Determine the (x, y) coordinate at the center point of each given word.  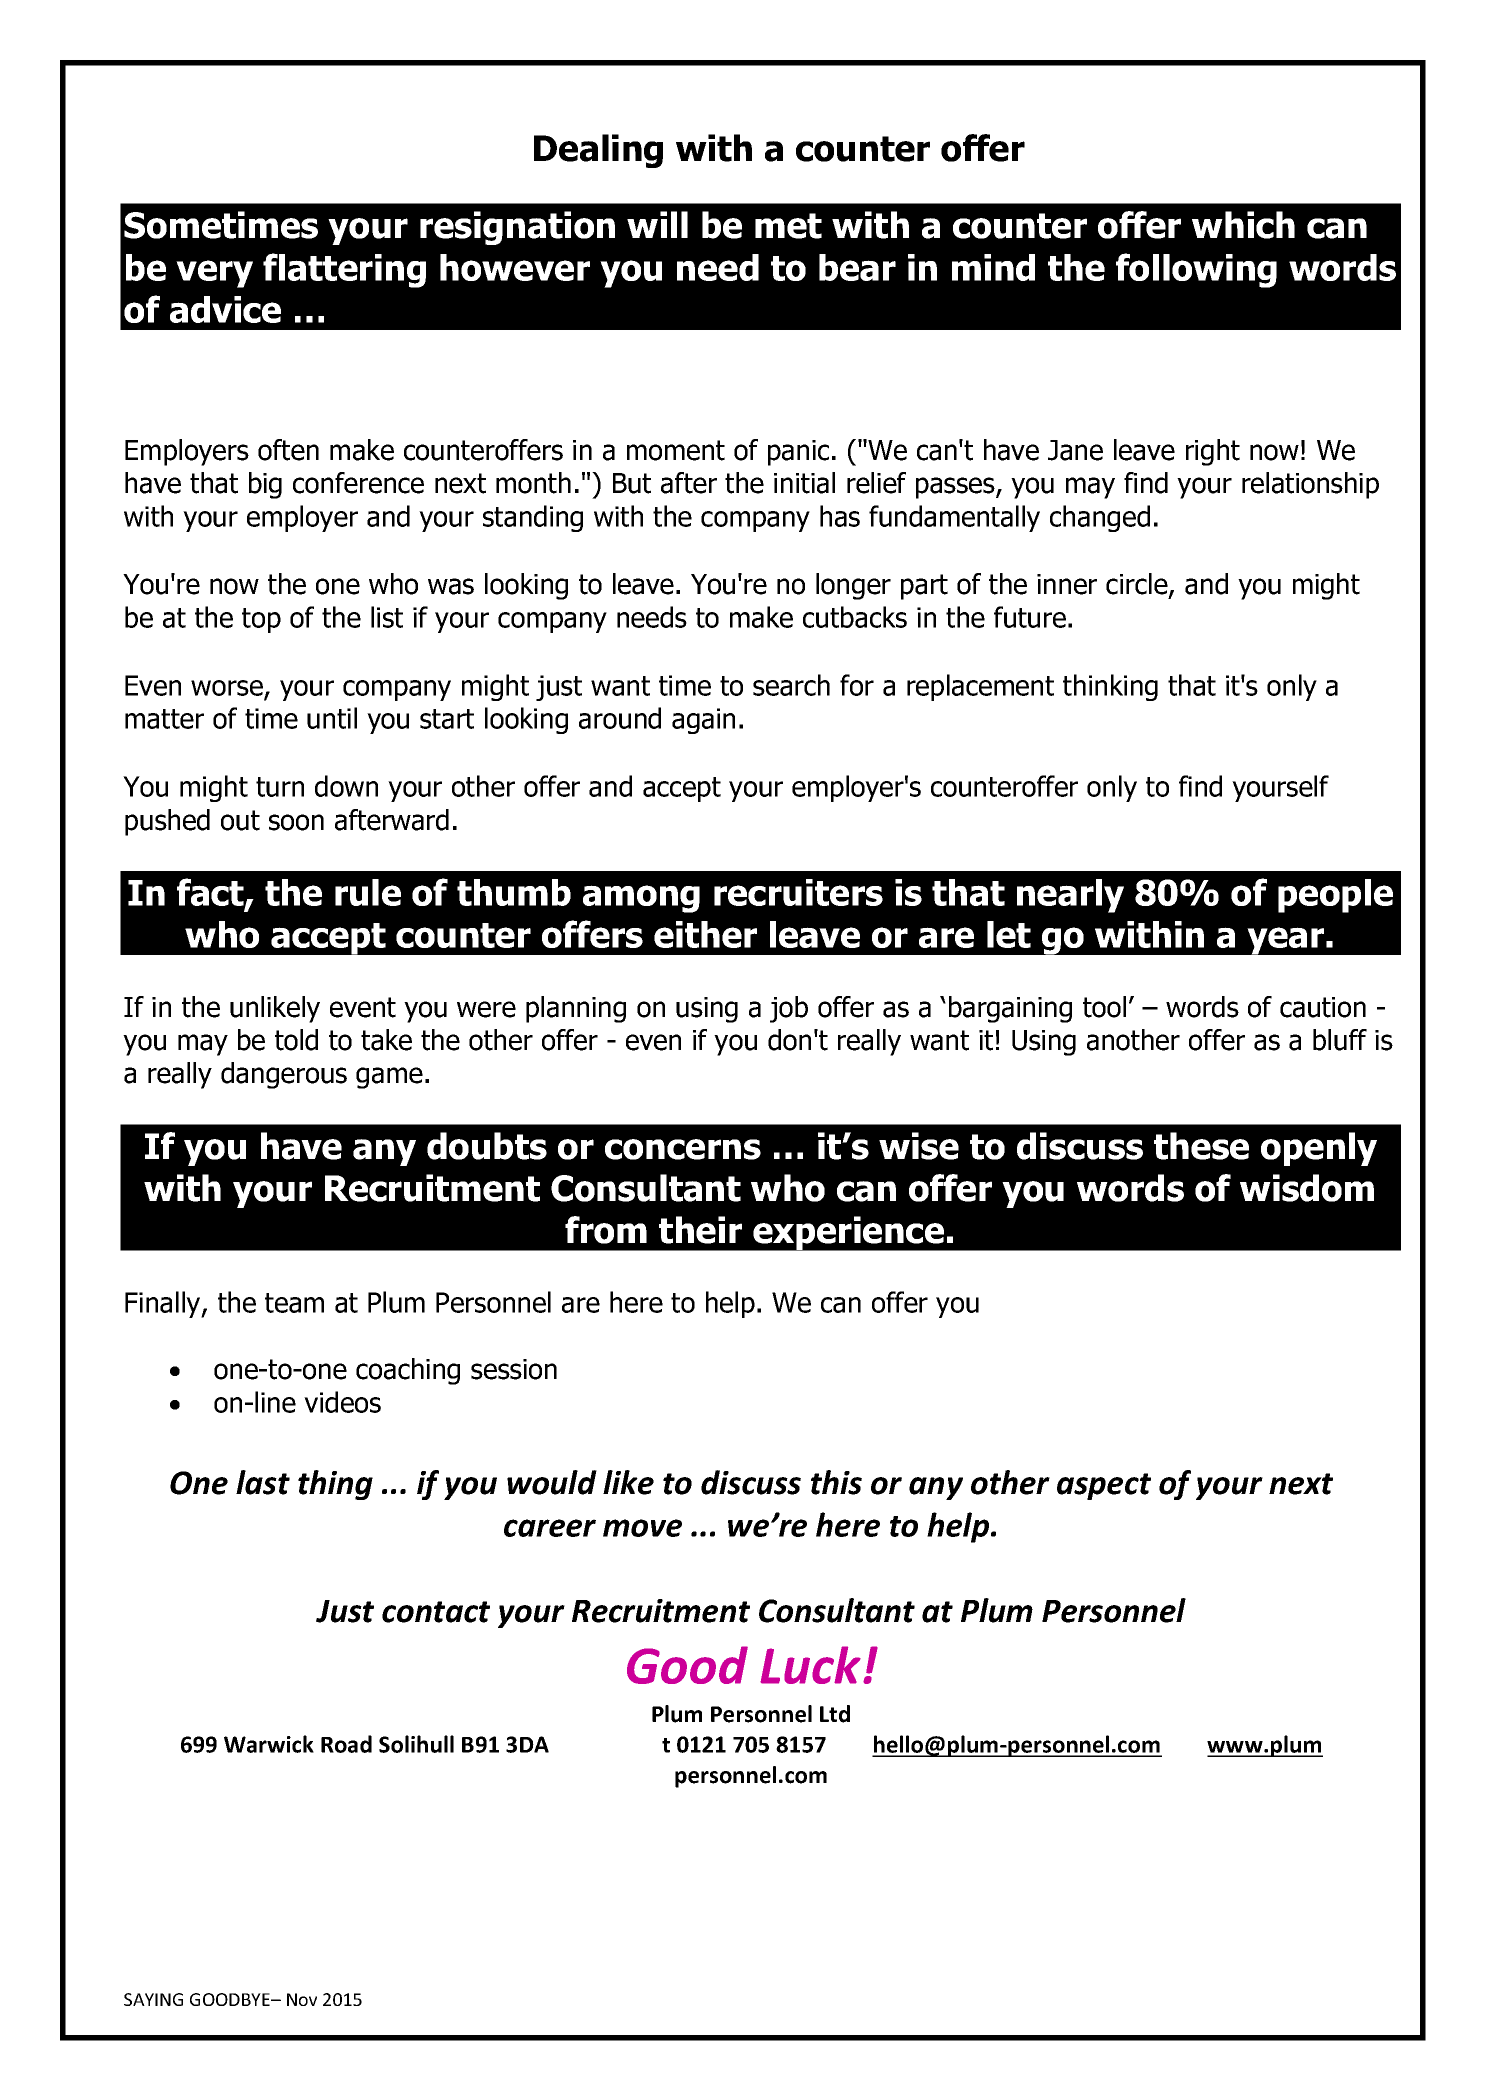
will (657, 224)
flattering (344, 270)
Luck (810, 1665)
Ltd (835, 1714)
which (1243, 225)
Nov (302, 1999)
